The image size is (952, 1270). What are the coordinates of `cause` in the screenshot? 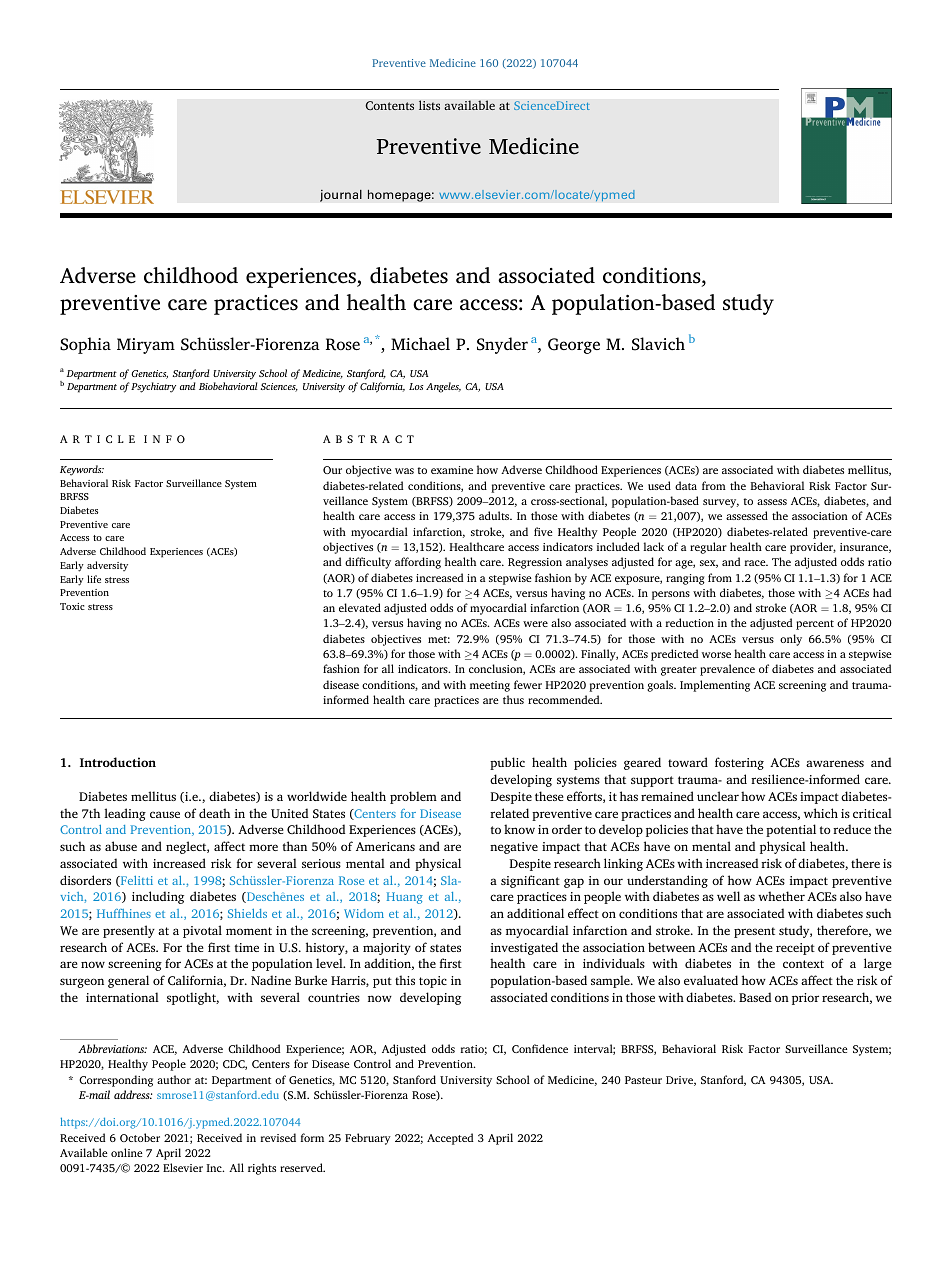 It's located at (165, 814).
